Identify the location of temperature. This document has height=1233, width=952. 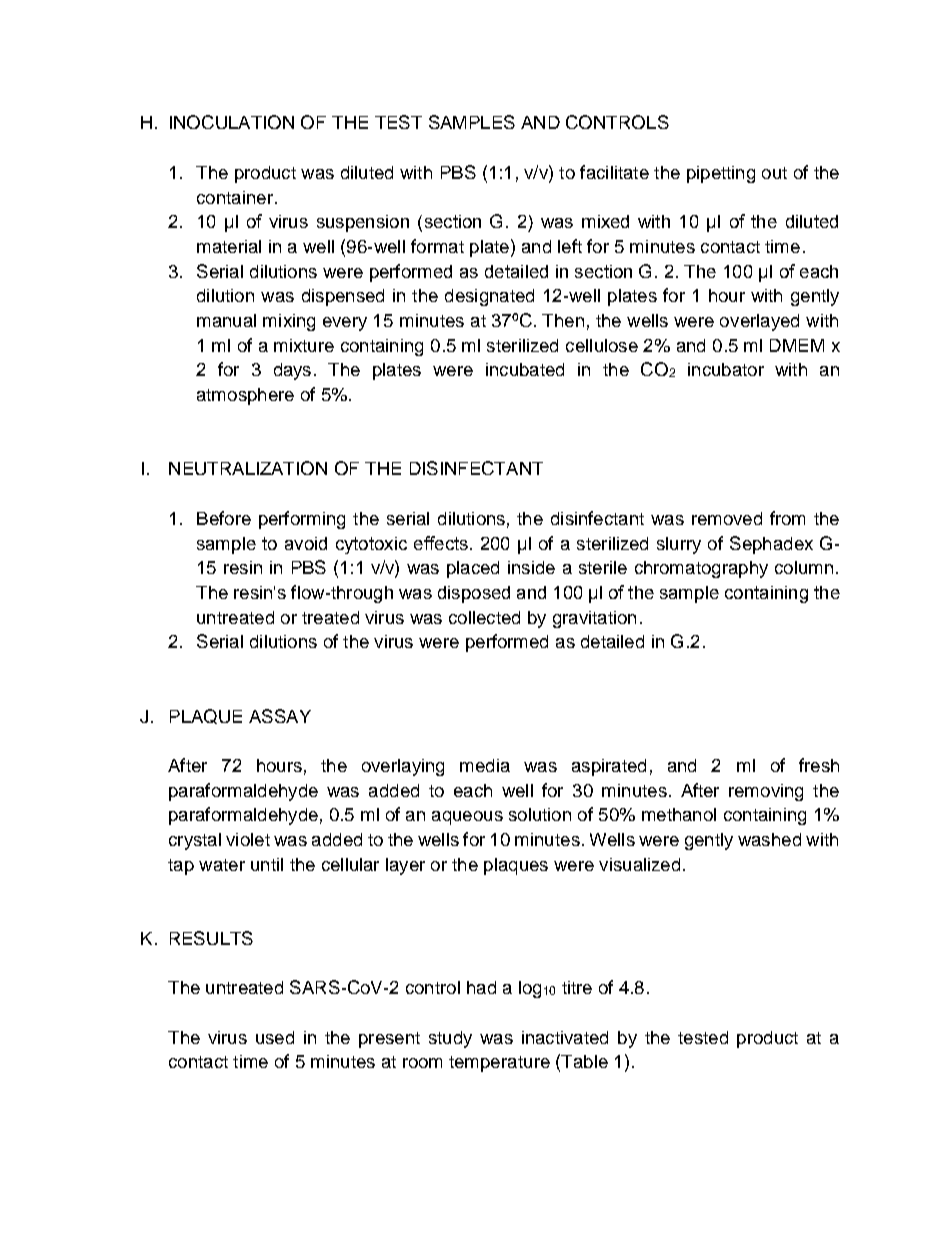
(499, 1064).
